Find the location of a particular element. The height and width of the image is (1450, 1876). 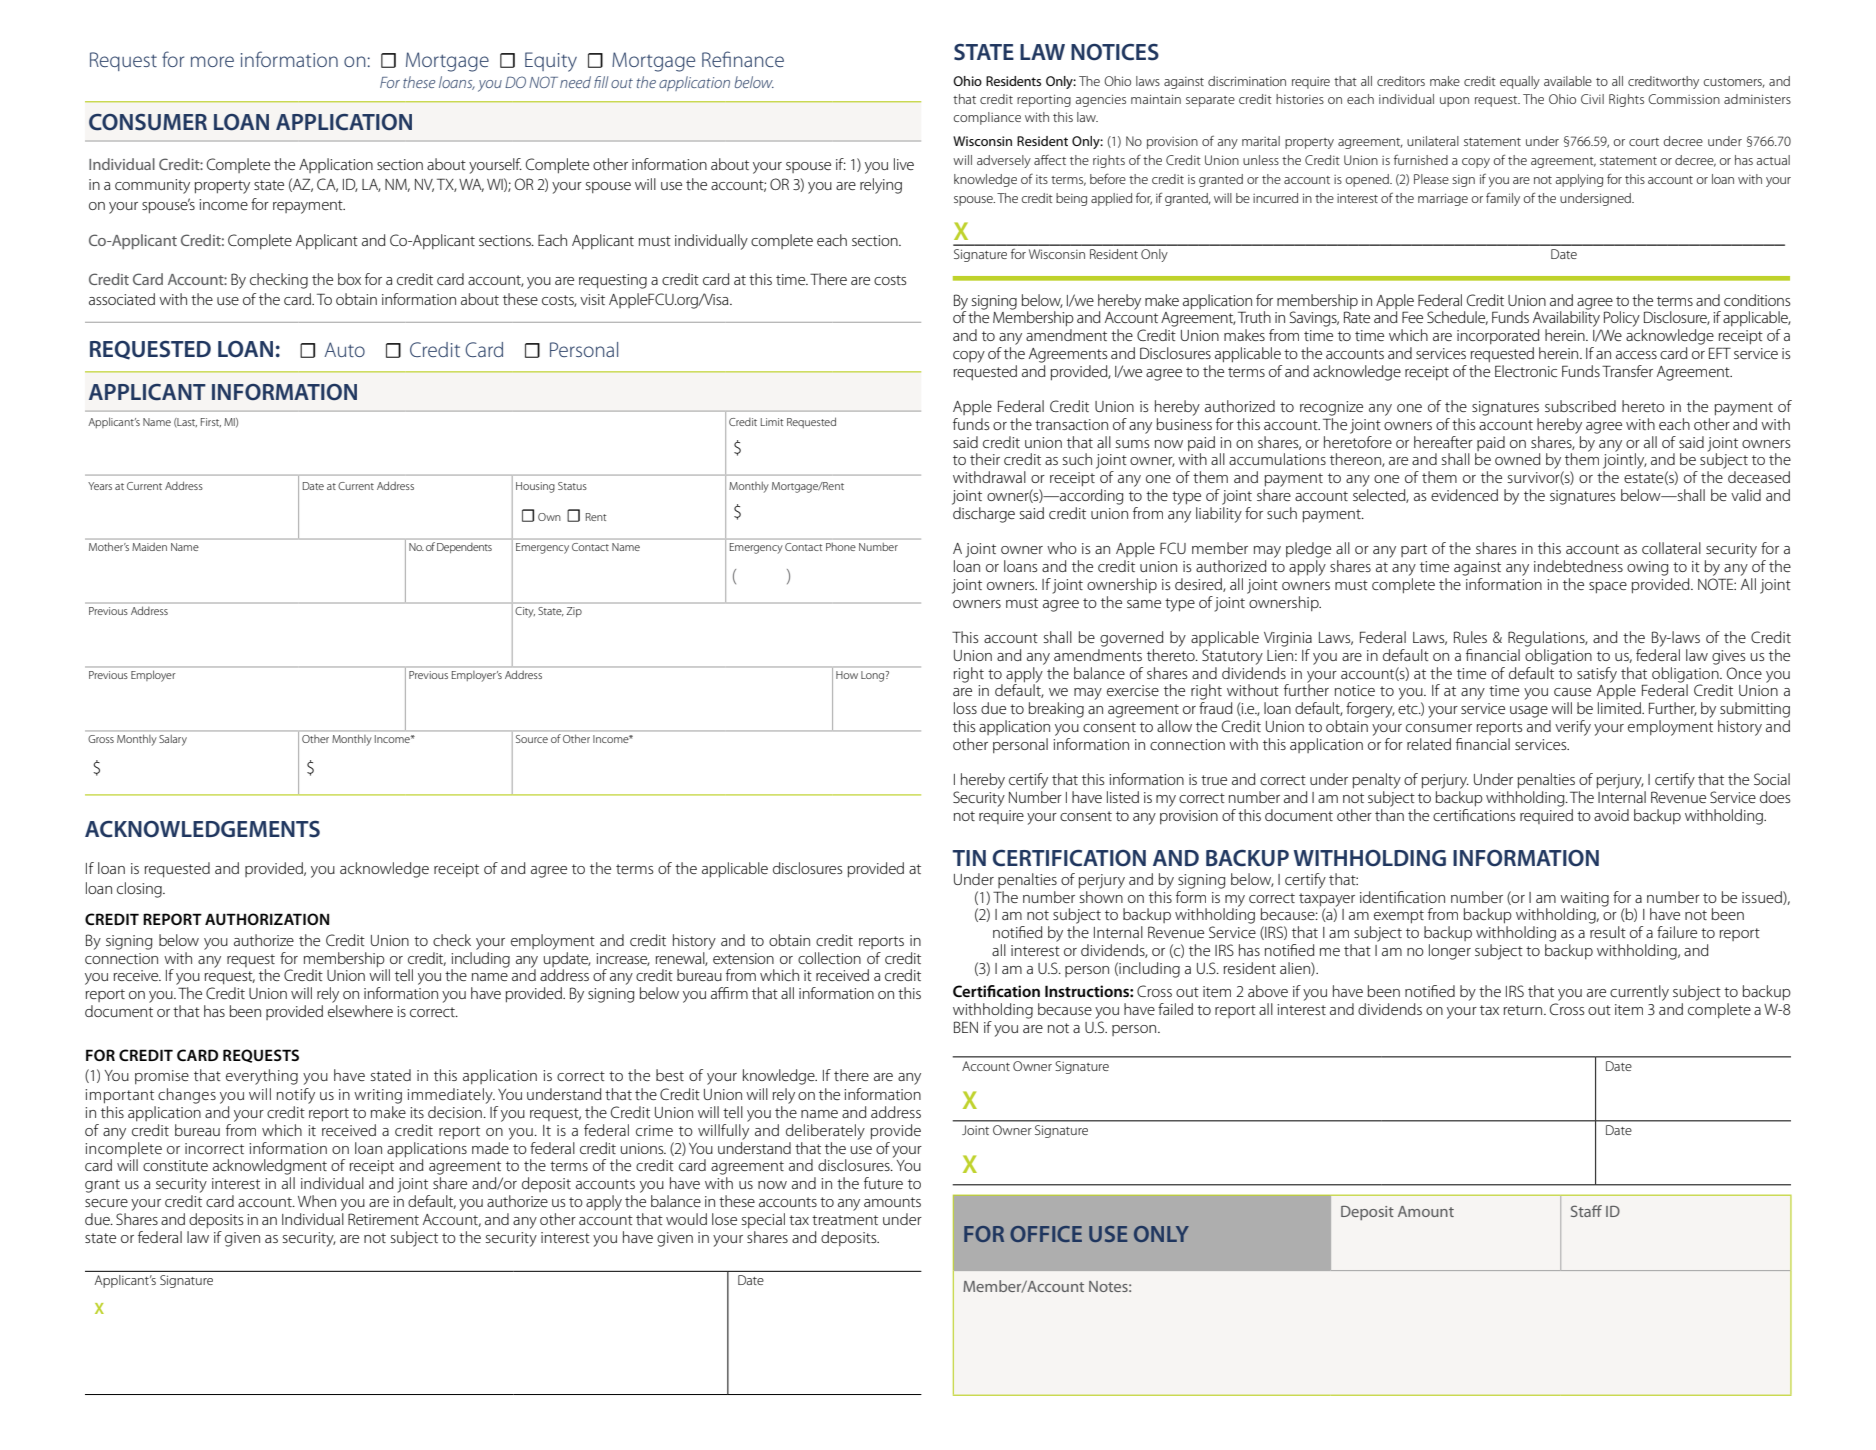

more is located at coordinates (212, 61).
